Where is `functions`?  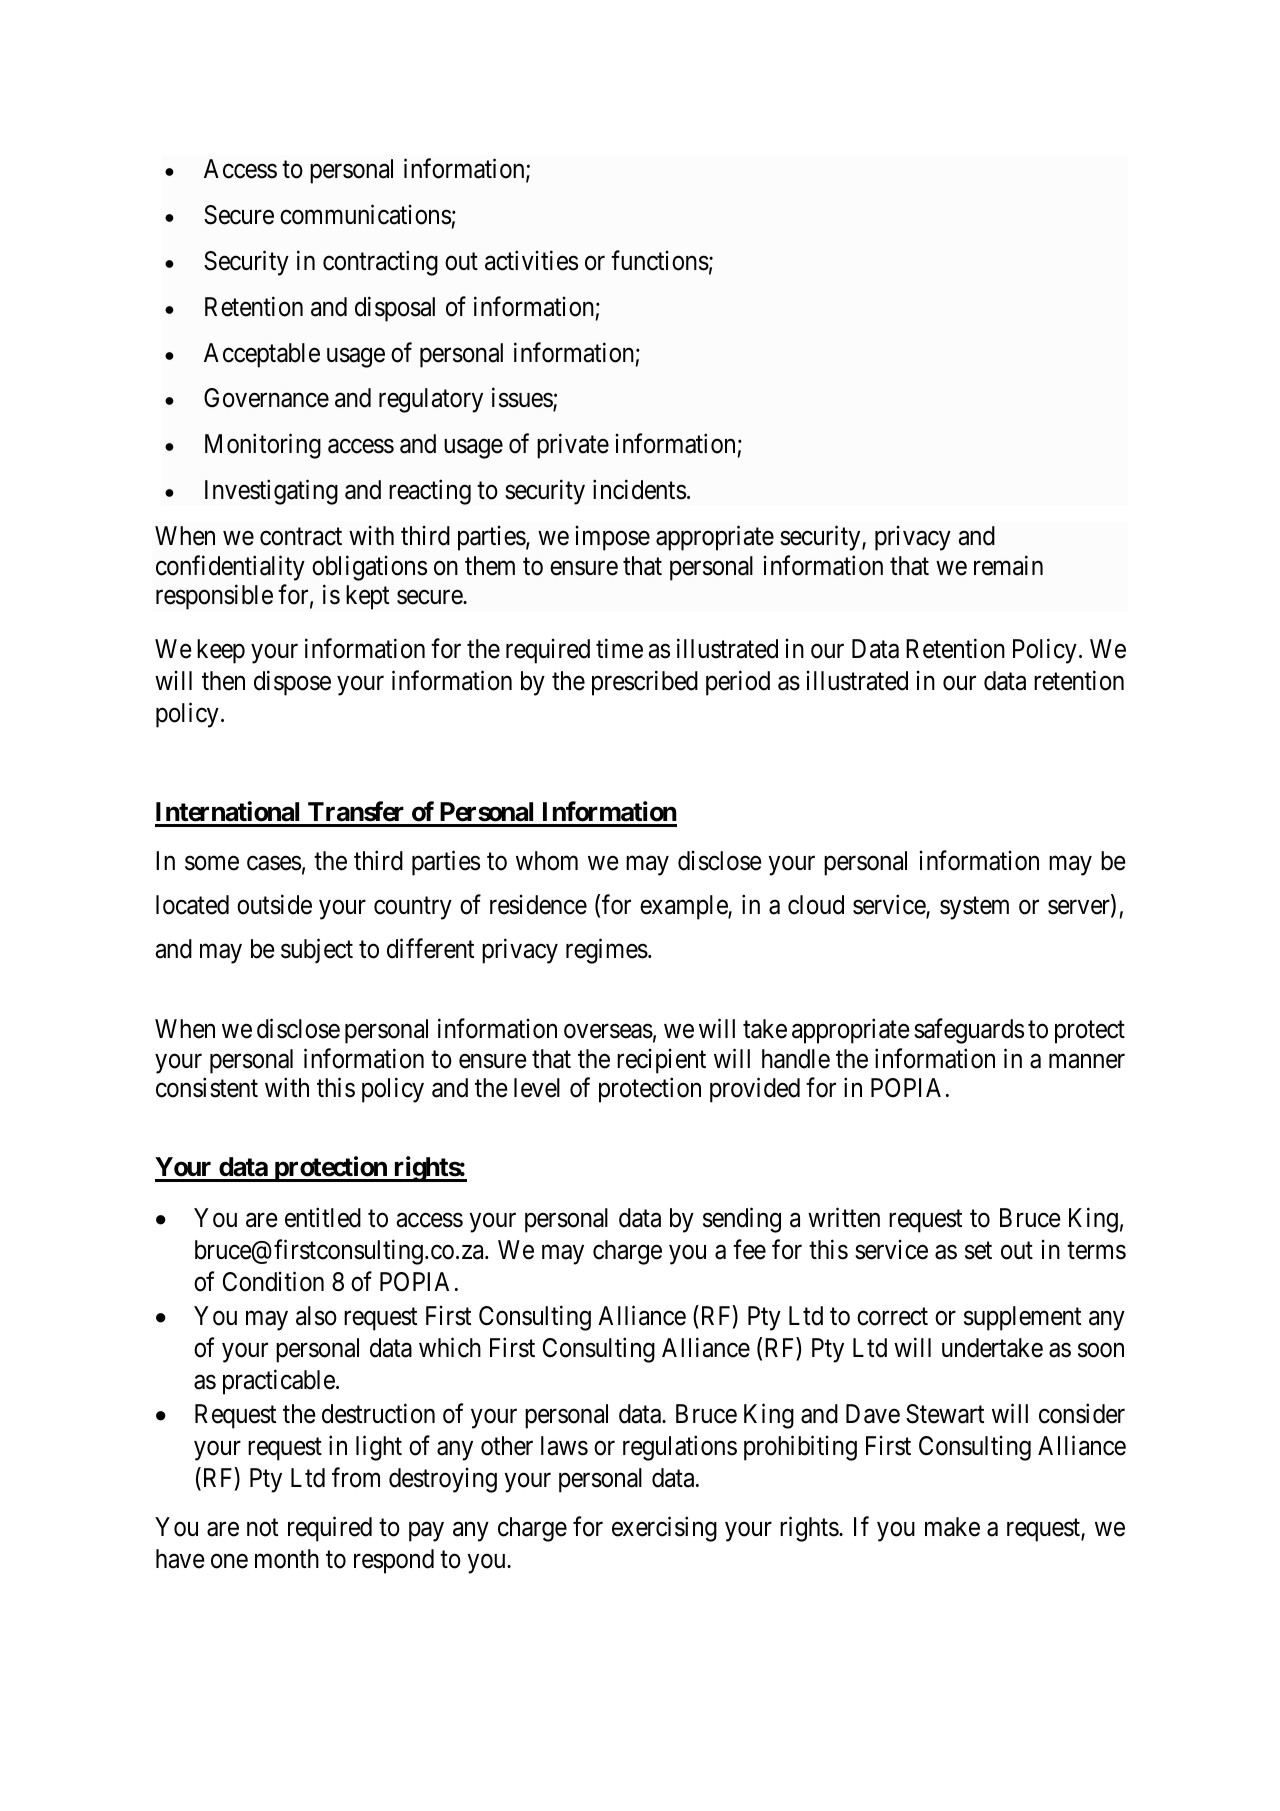
functions is located at coordinates (660, 260).
